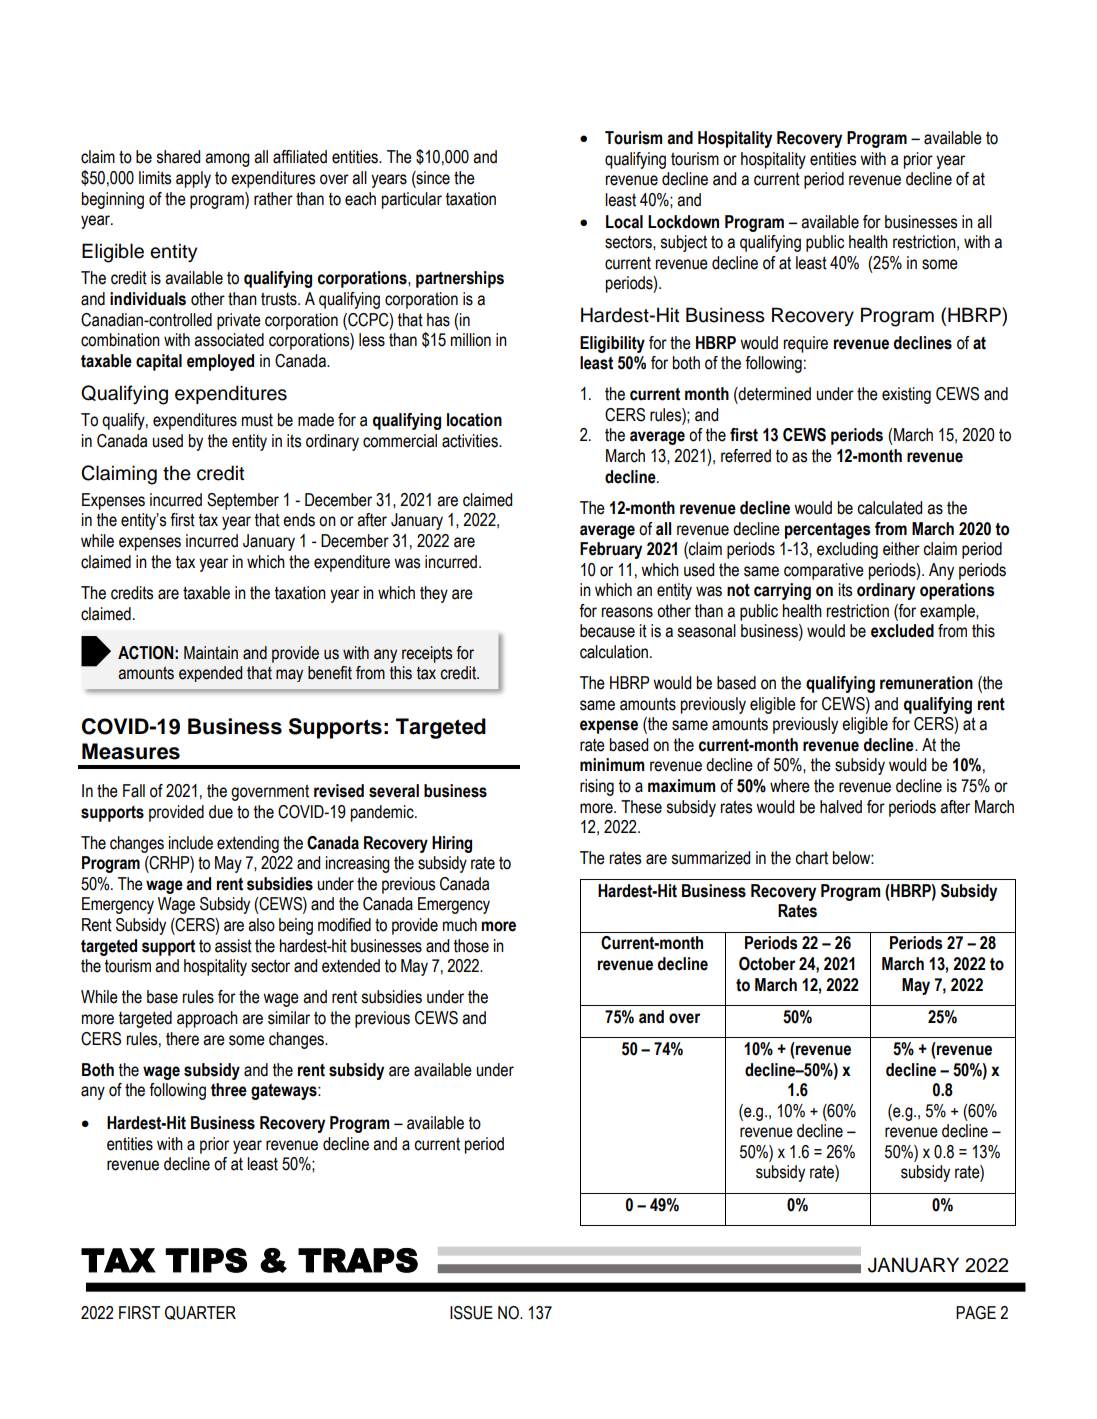  I want to click on Local, so click(624, 222).
